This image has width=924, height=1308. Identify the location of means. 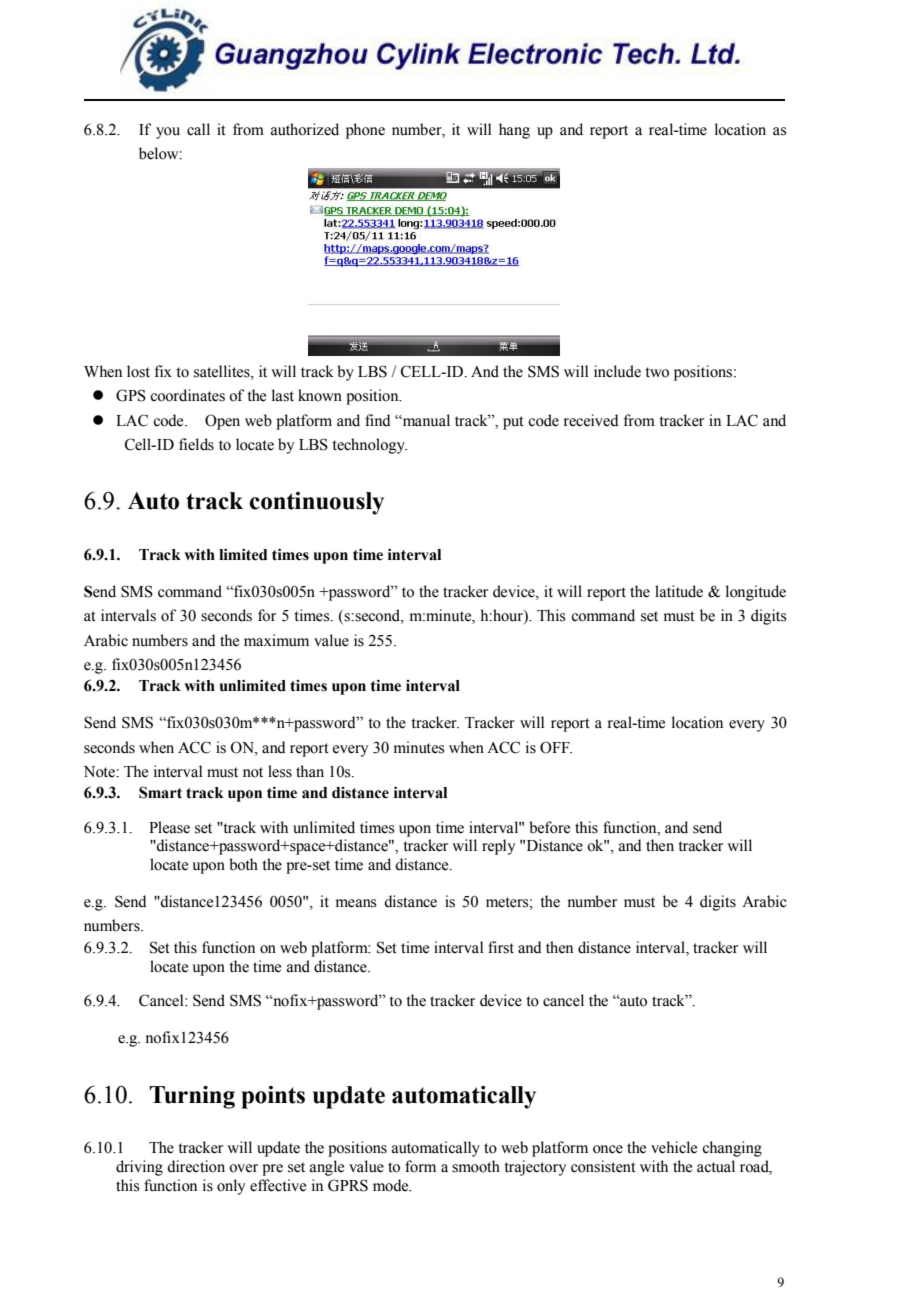
(356, 903).
